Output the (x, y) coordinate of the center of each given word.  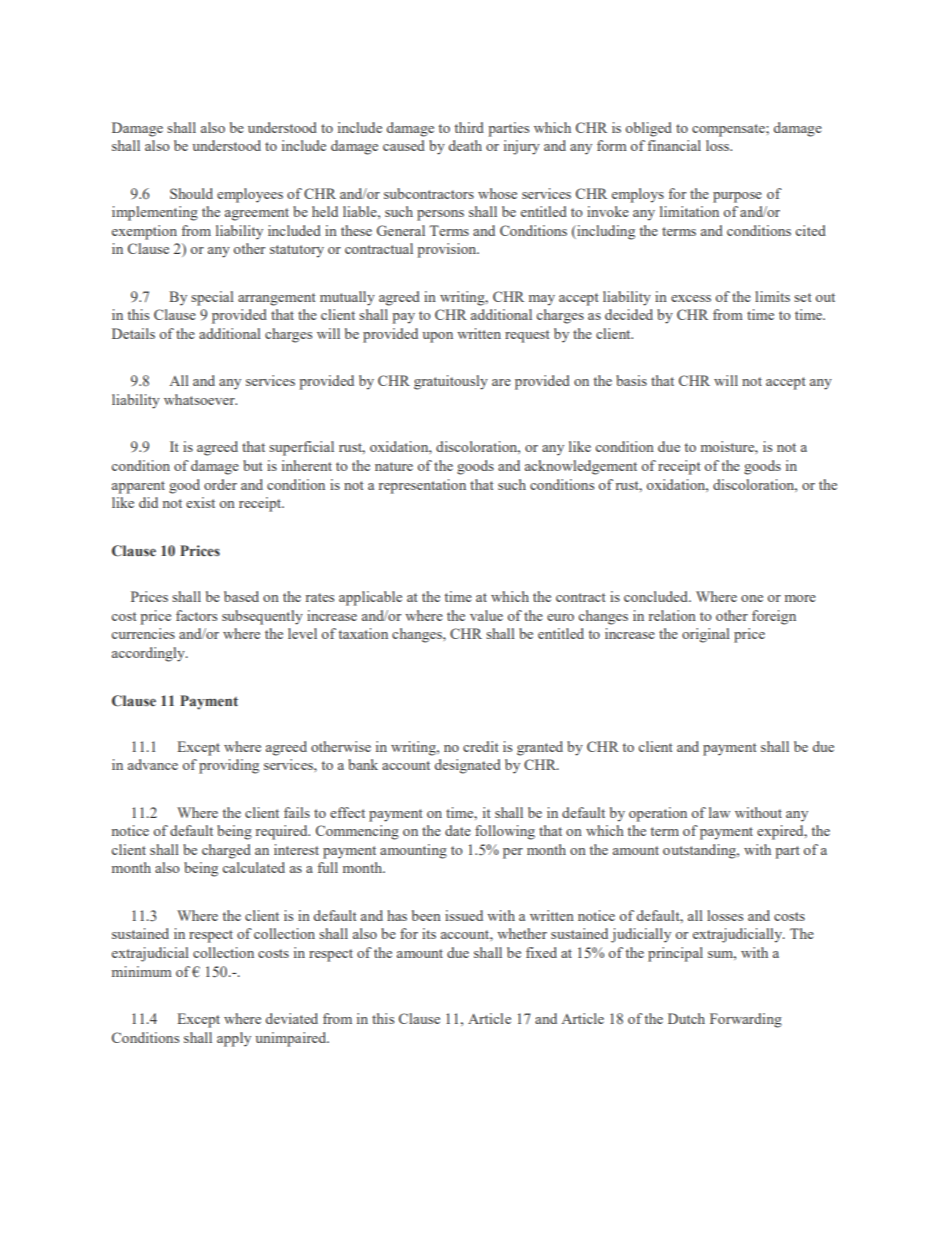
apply (234, 1039)
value (486, 615)
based (241, 596)
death (465, 145)
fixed (541, 952)
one (752, 598)
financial (674, 145)
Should (191, 193)
